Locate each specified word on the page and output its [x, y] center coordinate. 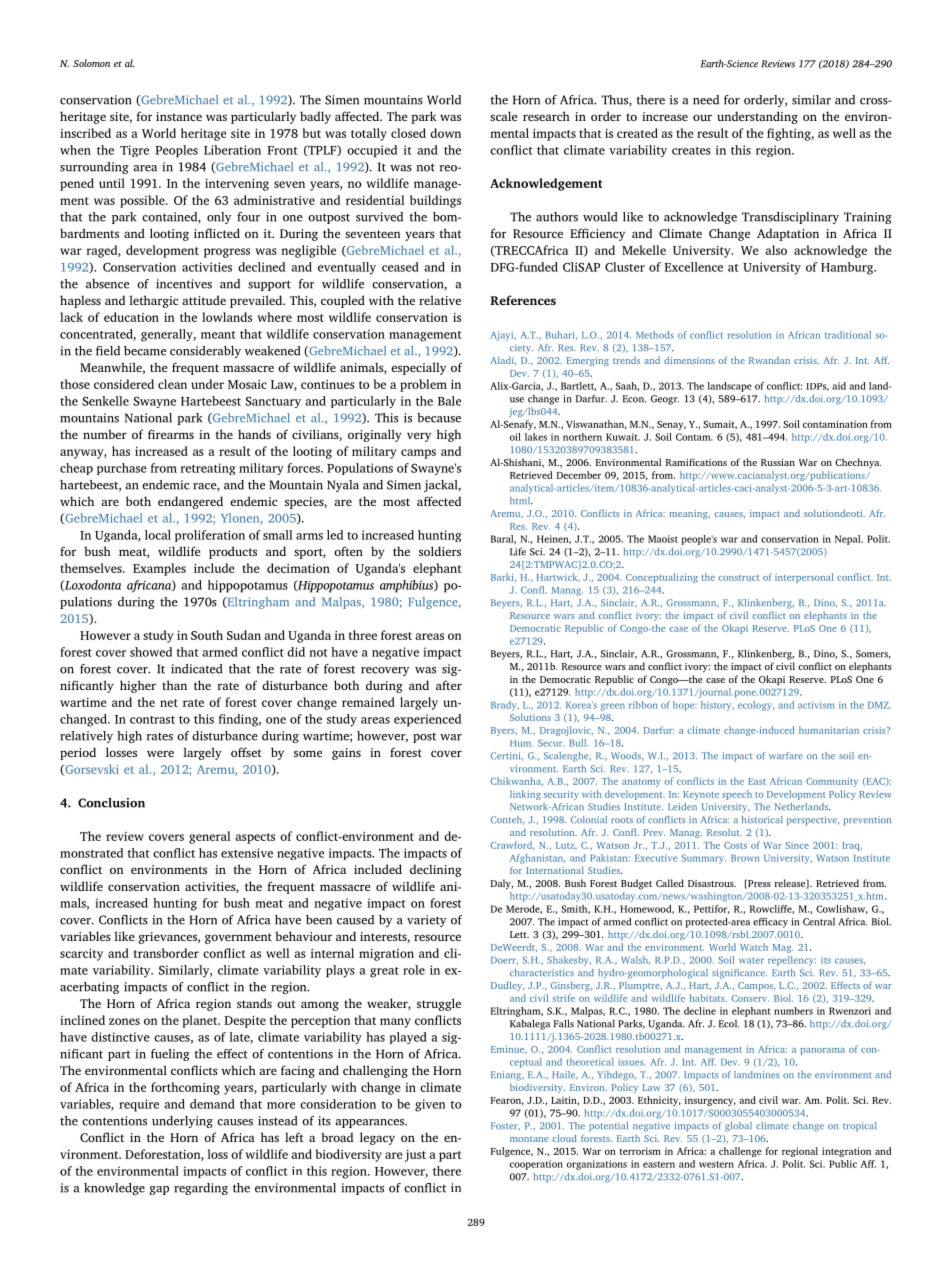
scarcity [81, 955]
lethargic [153, 301]
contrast [152, 720]
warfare [786, 755]
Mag [783, 948]
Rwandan [769, 360]
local [158, 535]
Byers [504, 731]
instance [179, 116]
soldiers [440, 551]
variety [426, 921]
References [523, 300]
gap [159, 1190]
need [706, 100]
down [445, 133]
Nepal [849, 540]
